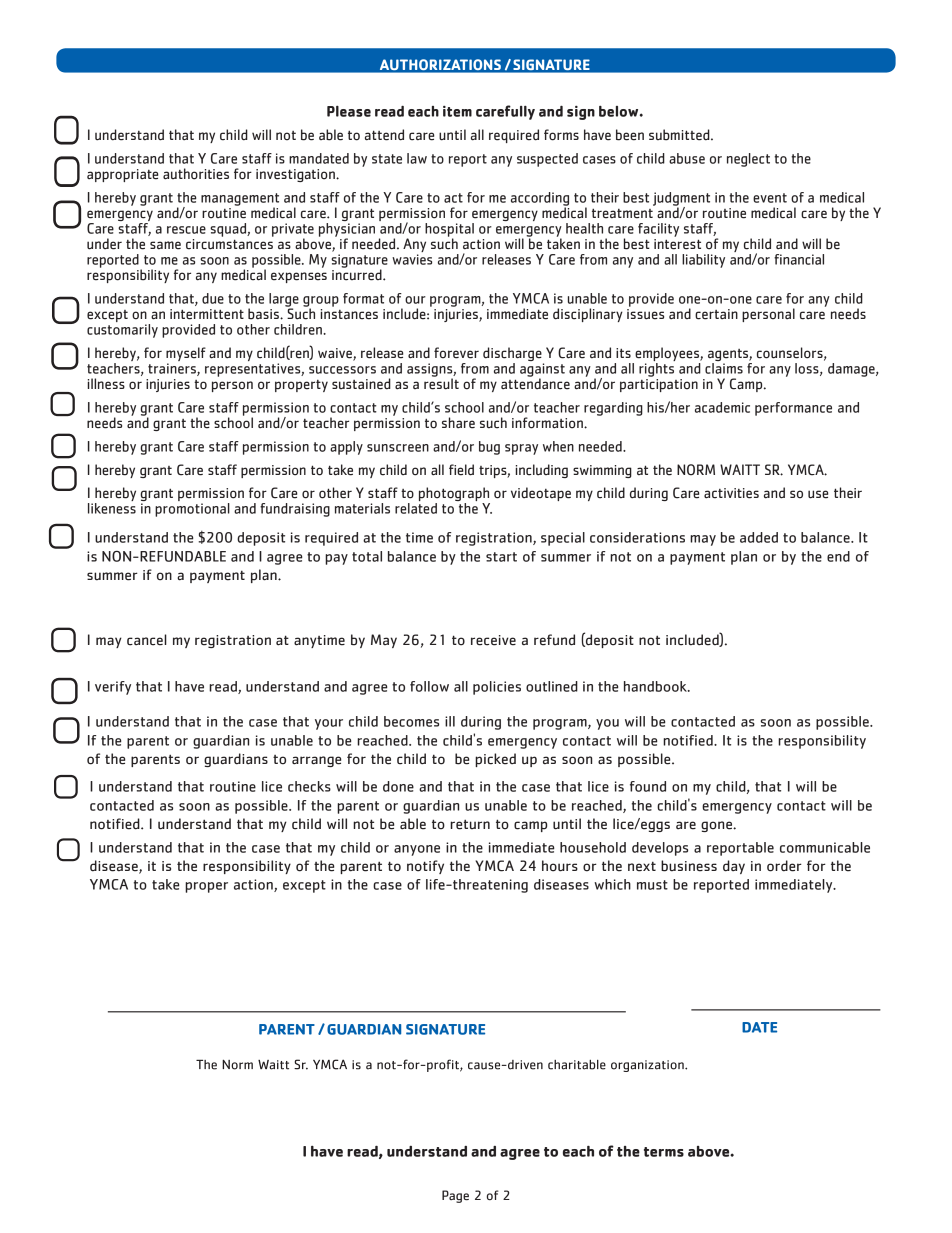  I want to click on must, so click(652, 885).
